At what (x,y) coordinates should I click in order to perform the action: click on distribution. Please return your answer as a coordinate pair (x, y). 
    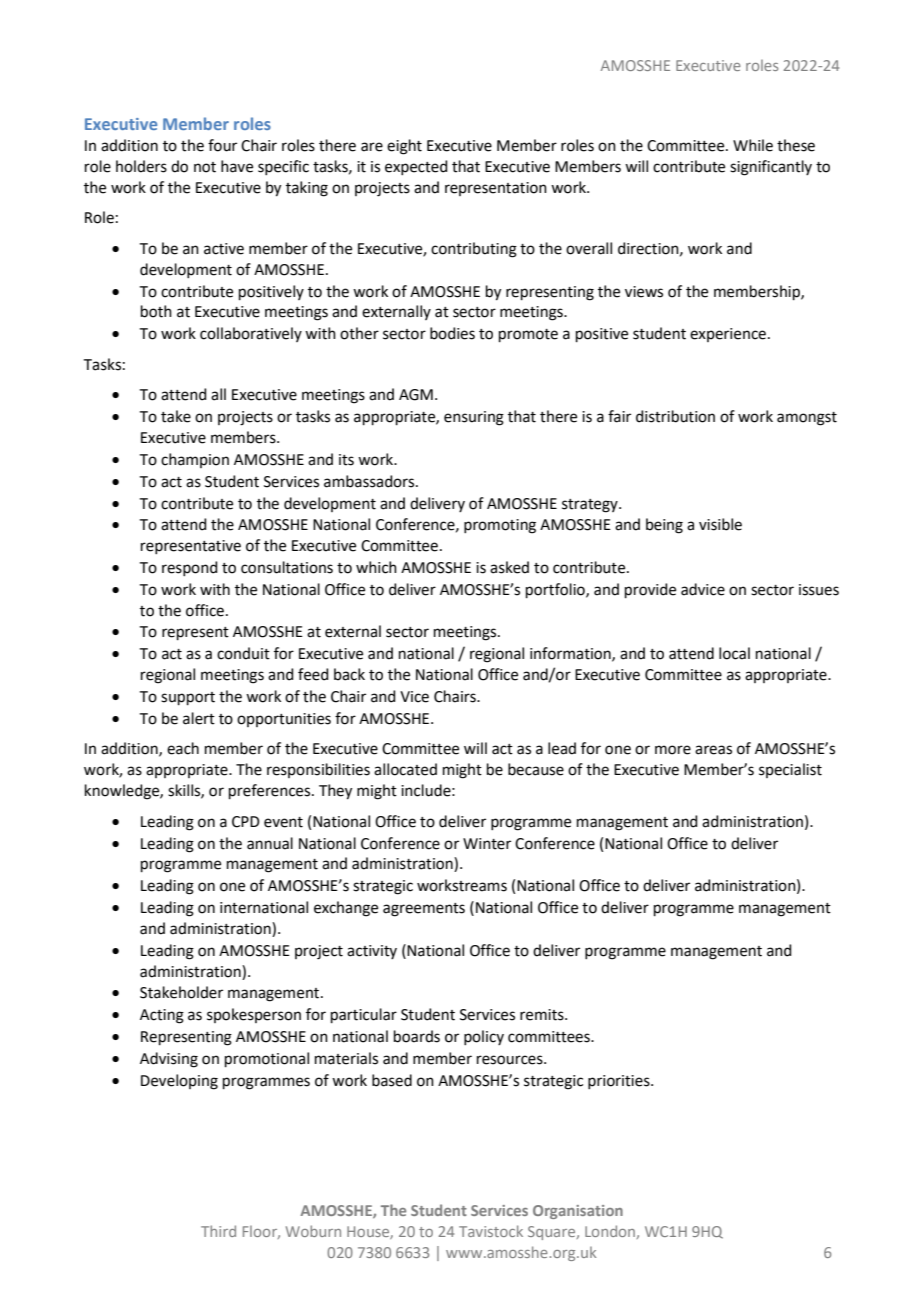
    Looking at the image, I should click on (675, 416).
